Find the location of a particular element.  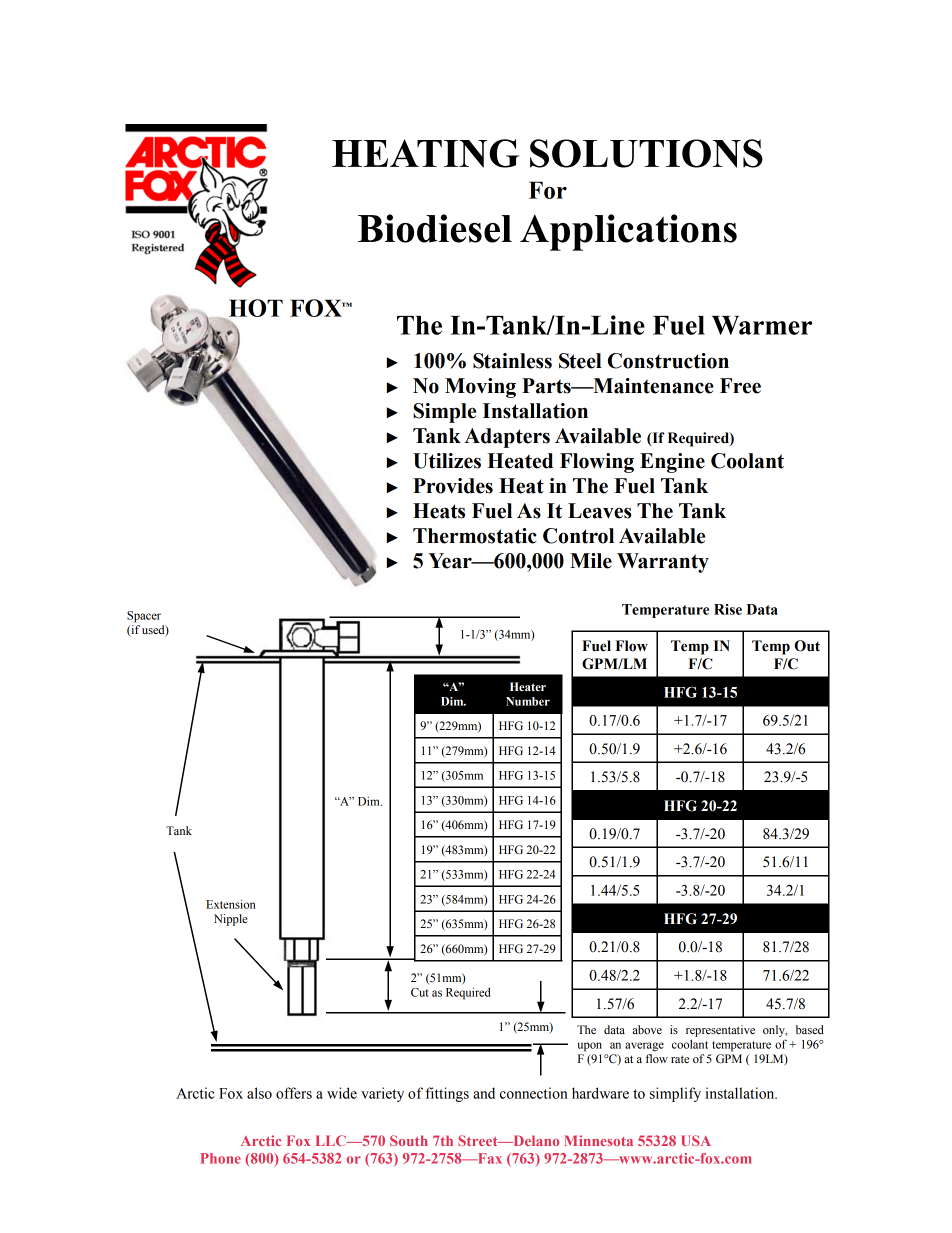

USA is located at coordinates (696, 1140).
